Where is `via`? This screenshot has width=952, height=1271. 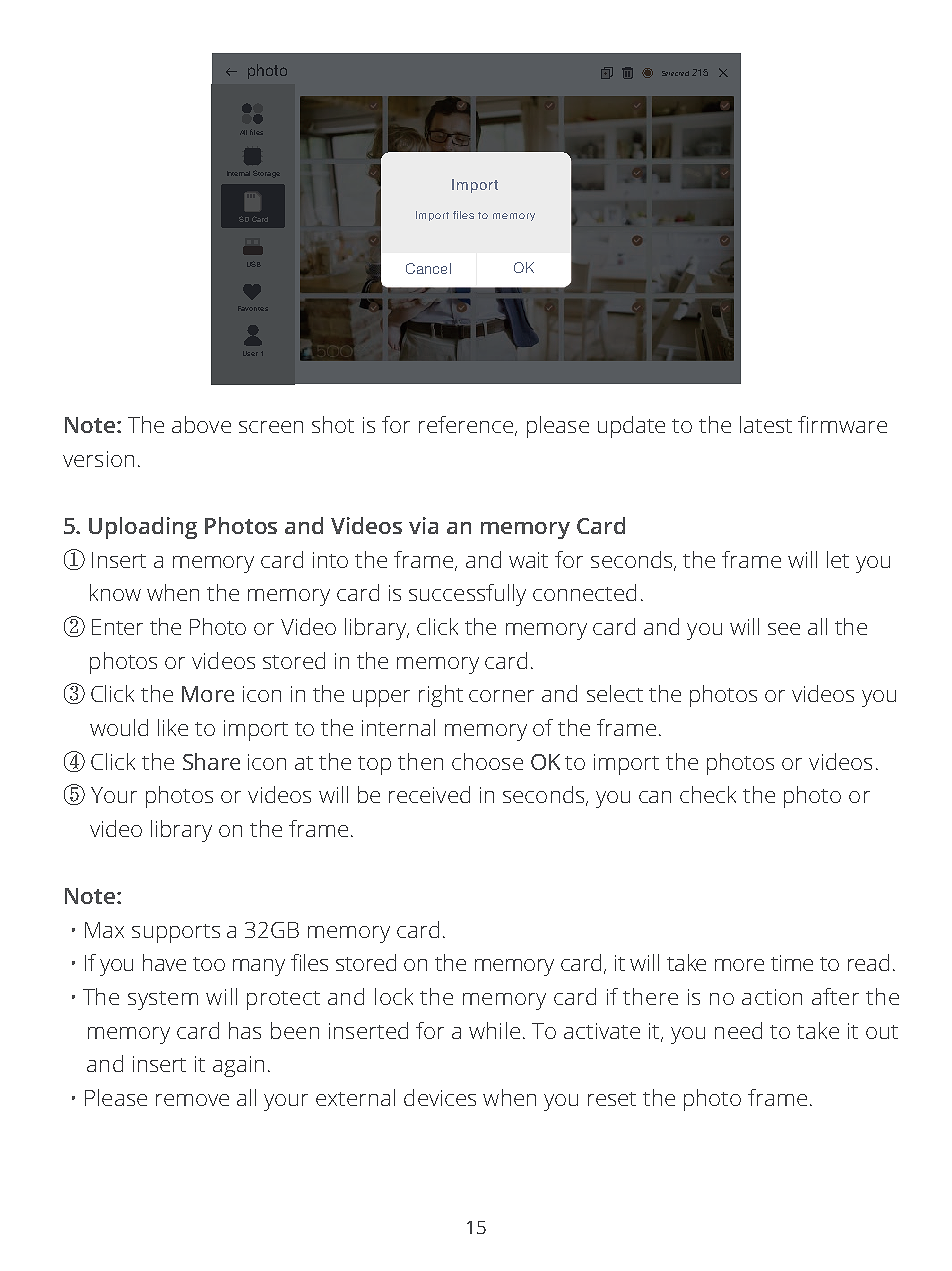 via is located at coordinates (423, 525).
